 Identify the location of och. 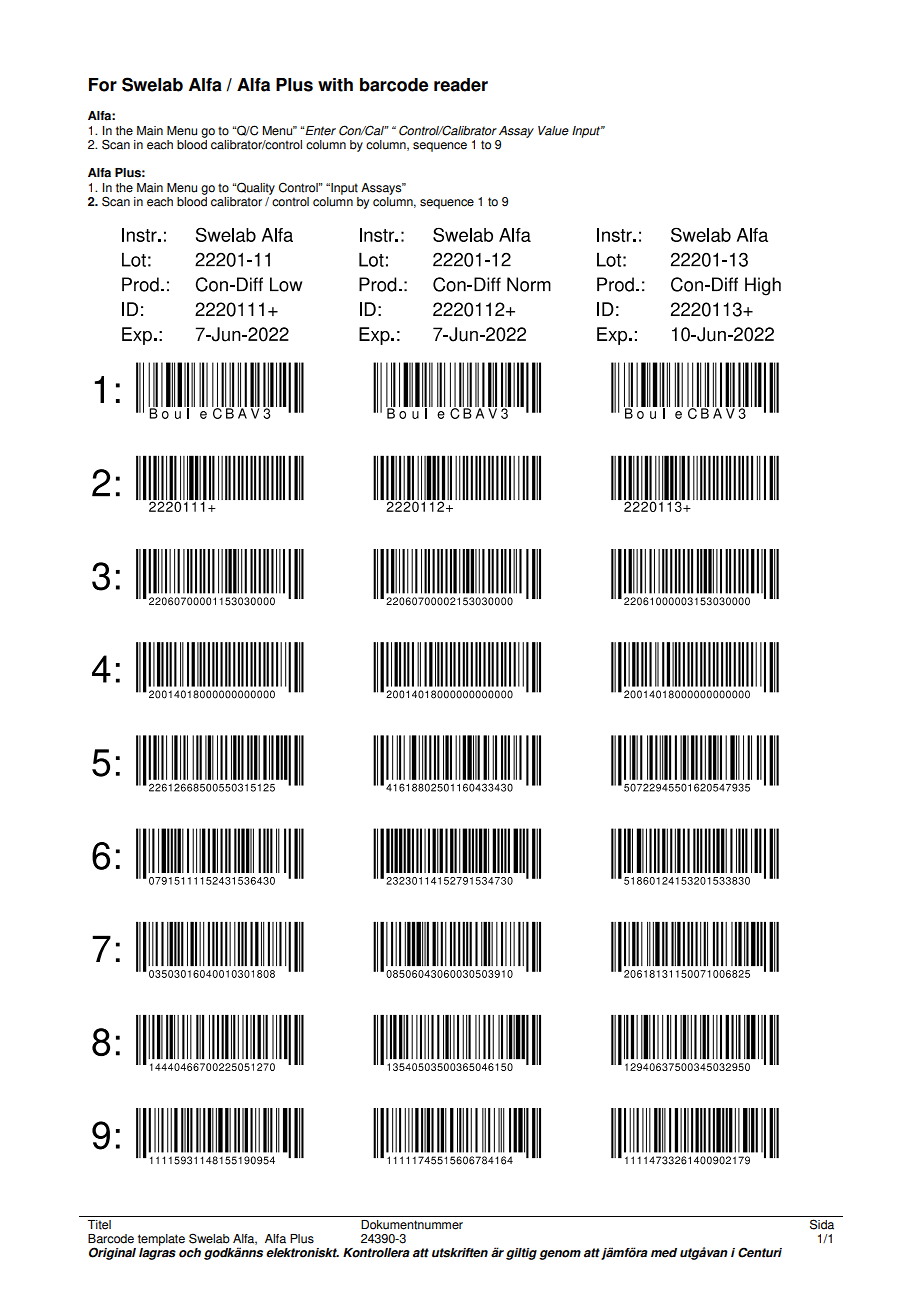
(190, 1253).
